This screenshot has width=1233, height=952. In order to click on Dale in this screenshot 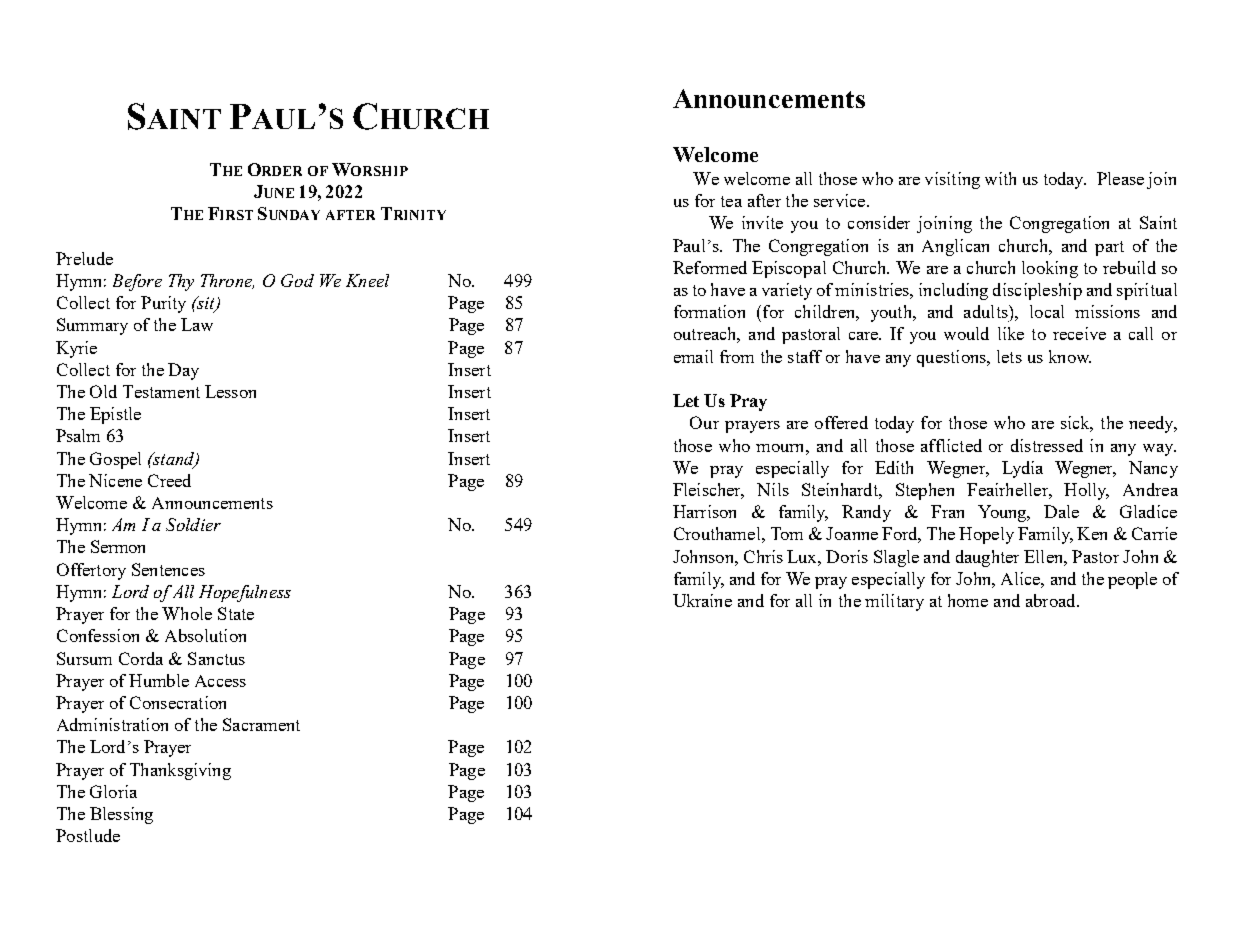, I will do `click(1061, 511)`.
